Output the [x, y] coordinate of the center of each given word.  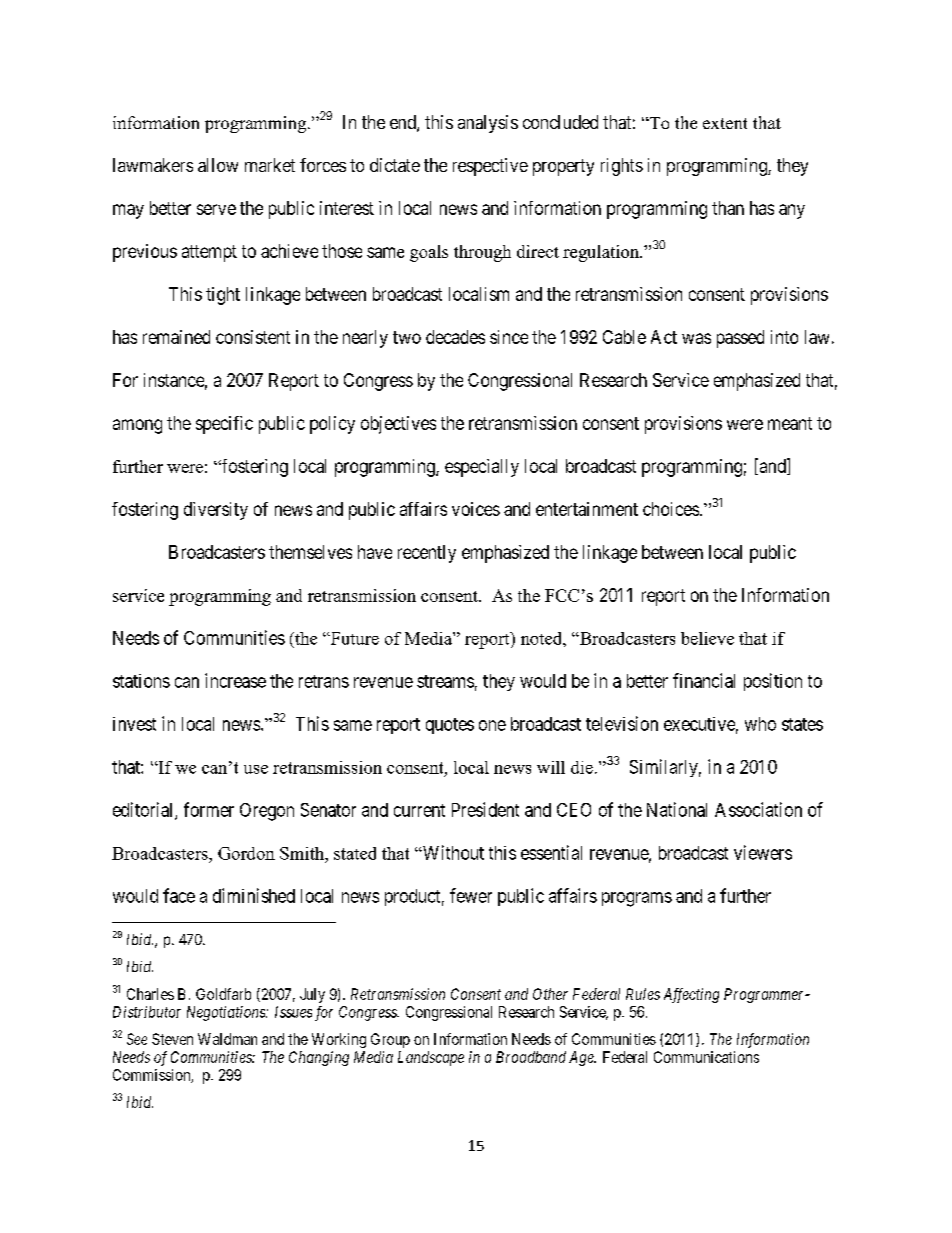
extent [725, 123]
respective [490, 167]
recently [427, 554]
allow [218, 165]
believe [707, 638]
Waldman [227, 1039]
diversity [216, 511]
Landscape [431, 1058]
